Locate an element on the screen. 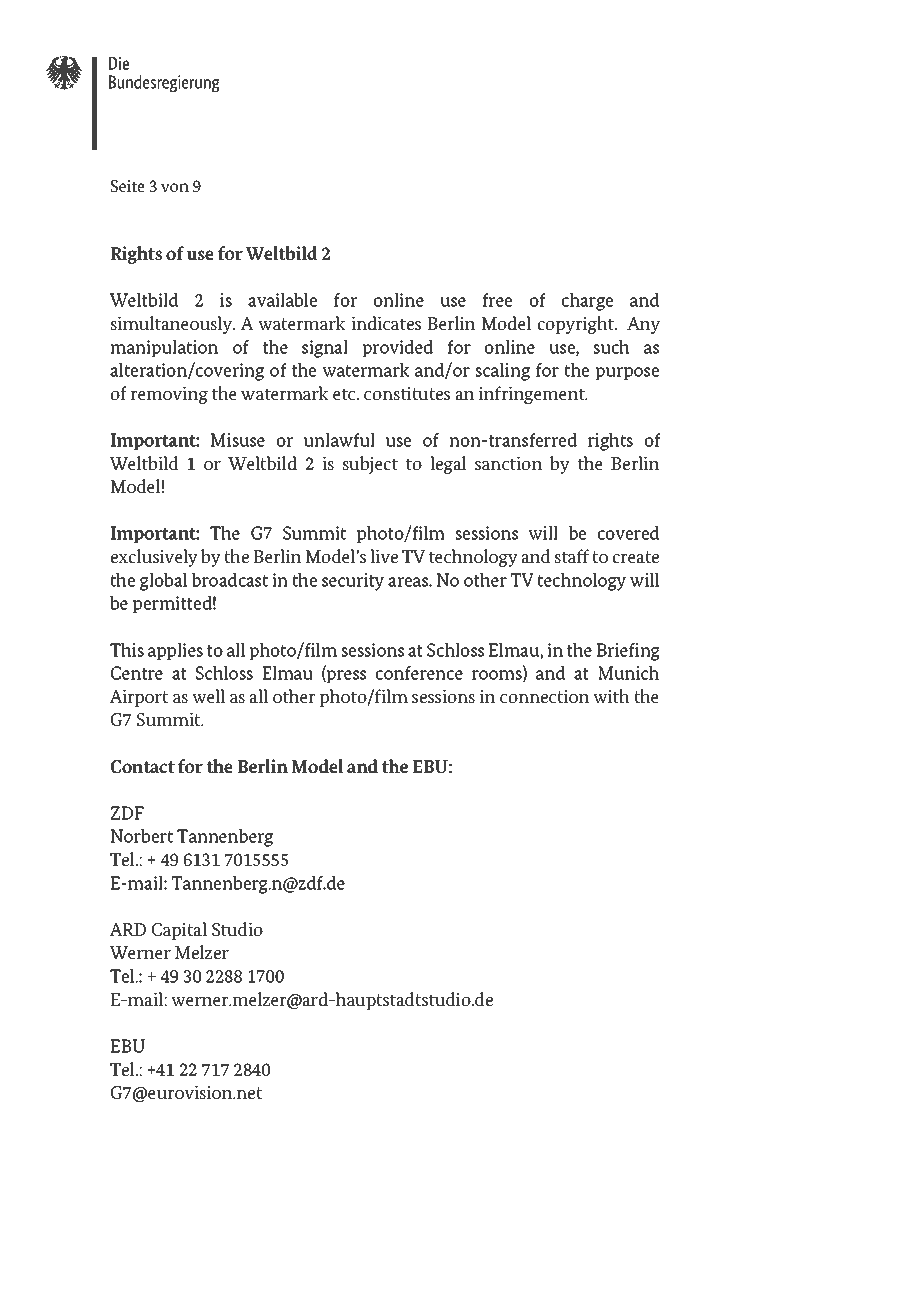 This screenshot has width=924, height=1308. staff is located at coordinates (572, 556).
